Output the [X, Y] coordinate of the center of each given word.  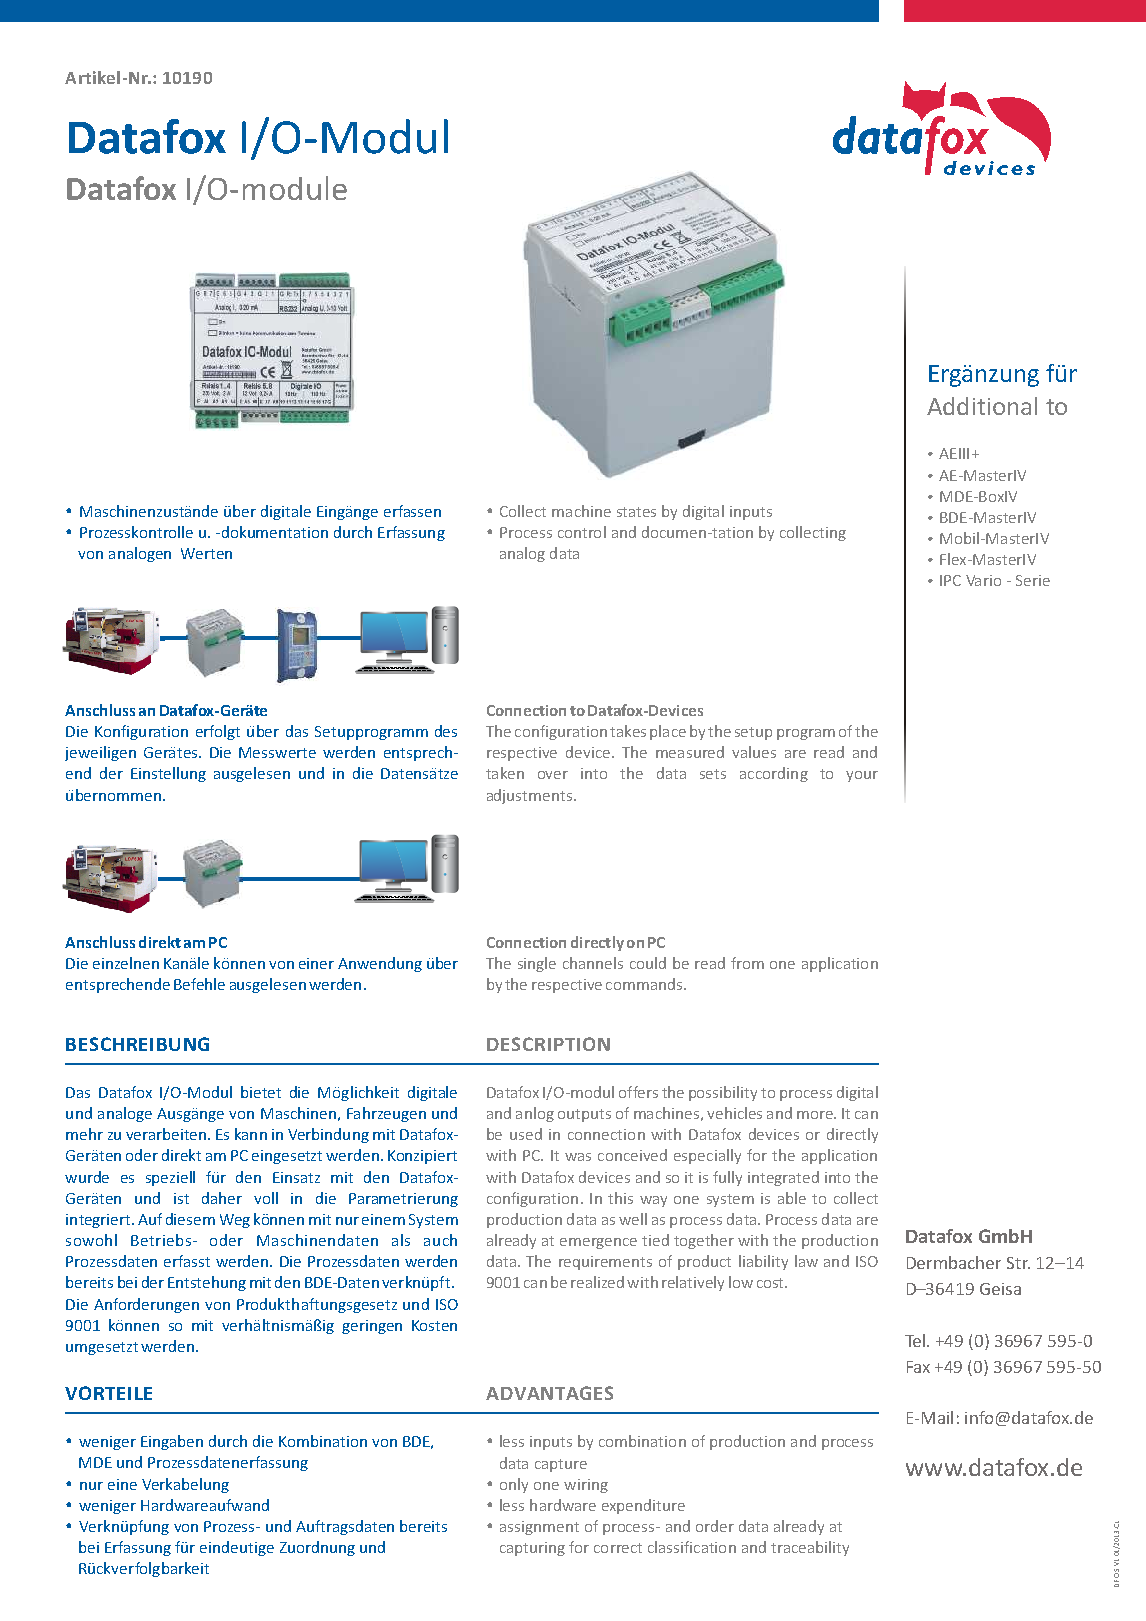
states [636, 512]
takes [628, 731]
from [747, 963]
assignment [539, 1528]
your [862, 776]
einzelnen [126, 963]
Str [1018, 1263]
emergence [598, 1243]
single [537, 964]
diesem [190, 1219]
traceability [810, 1548]
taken [505, 773]
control [582, 532]
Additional [982, 406]
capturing [532, 1549]
